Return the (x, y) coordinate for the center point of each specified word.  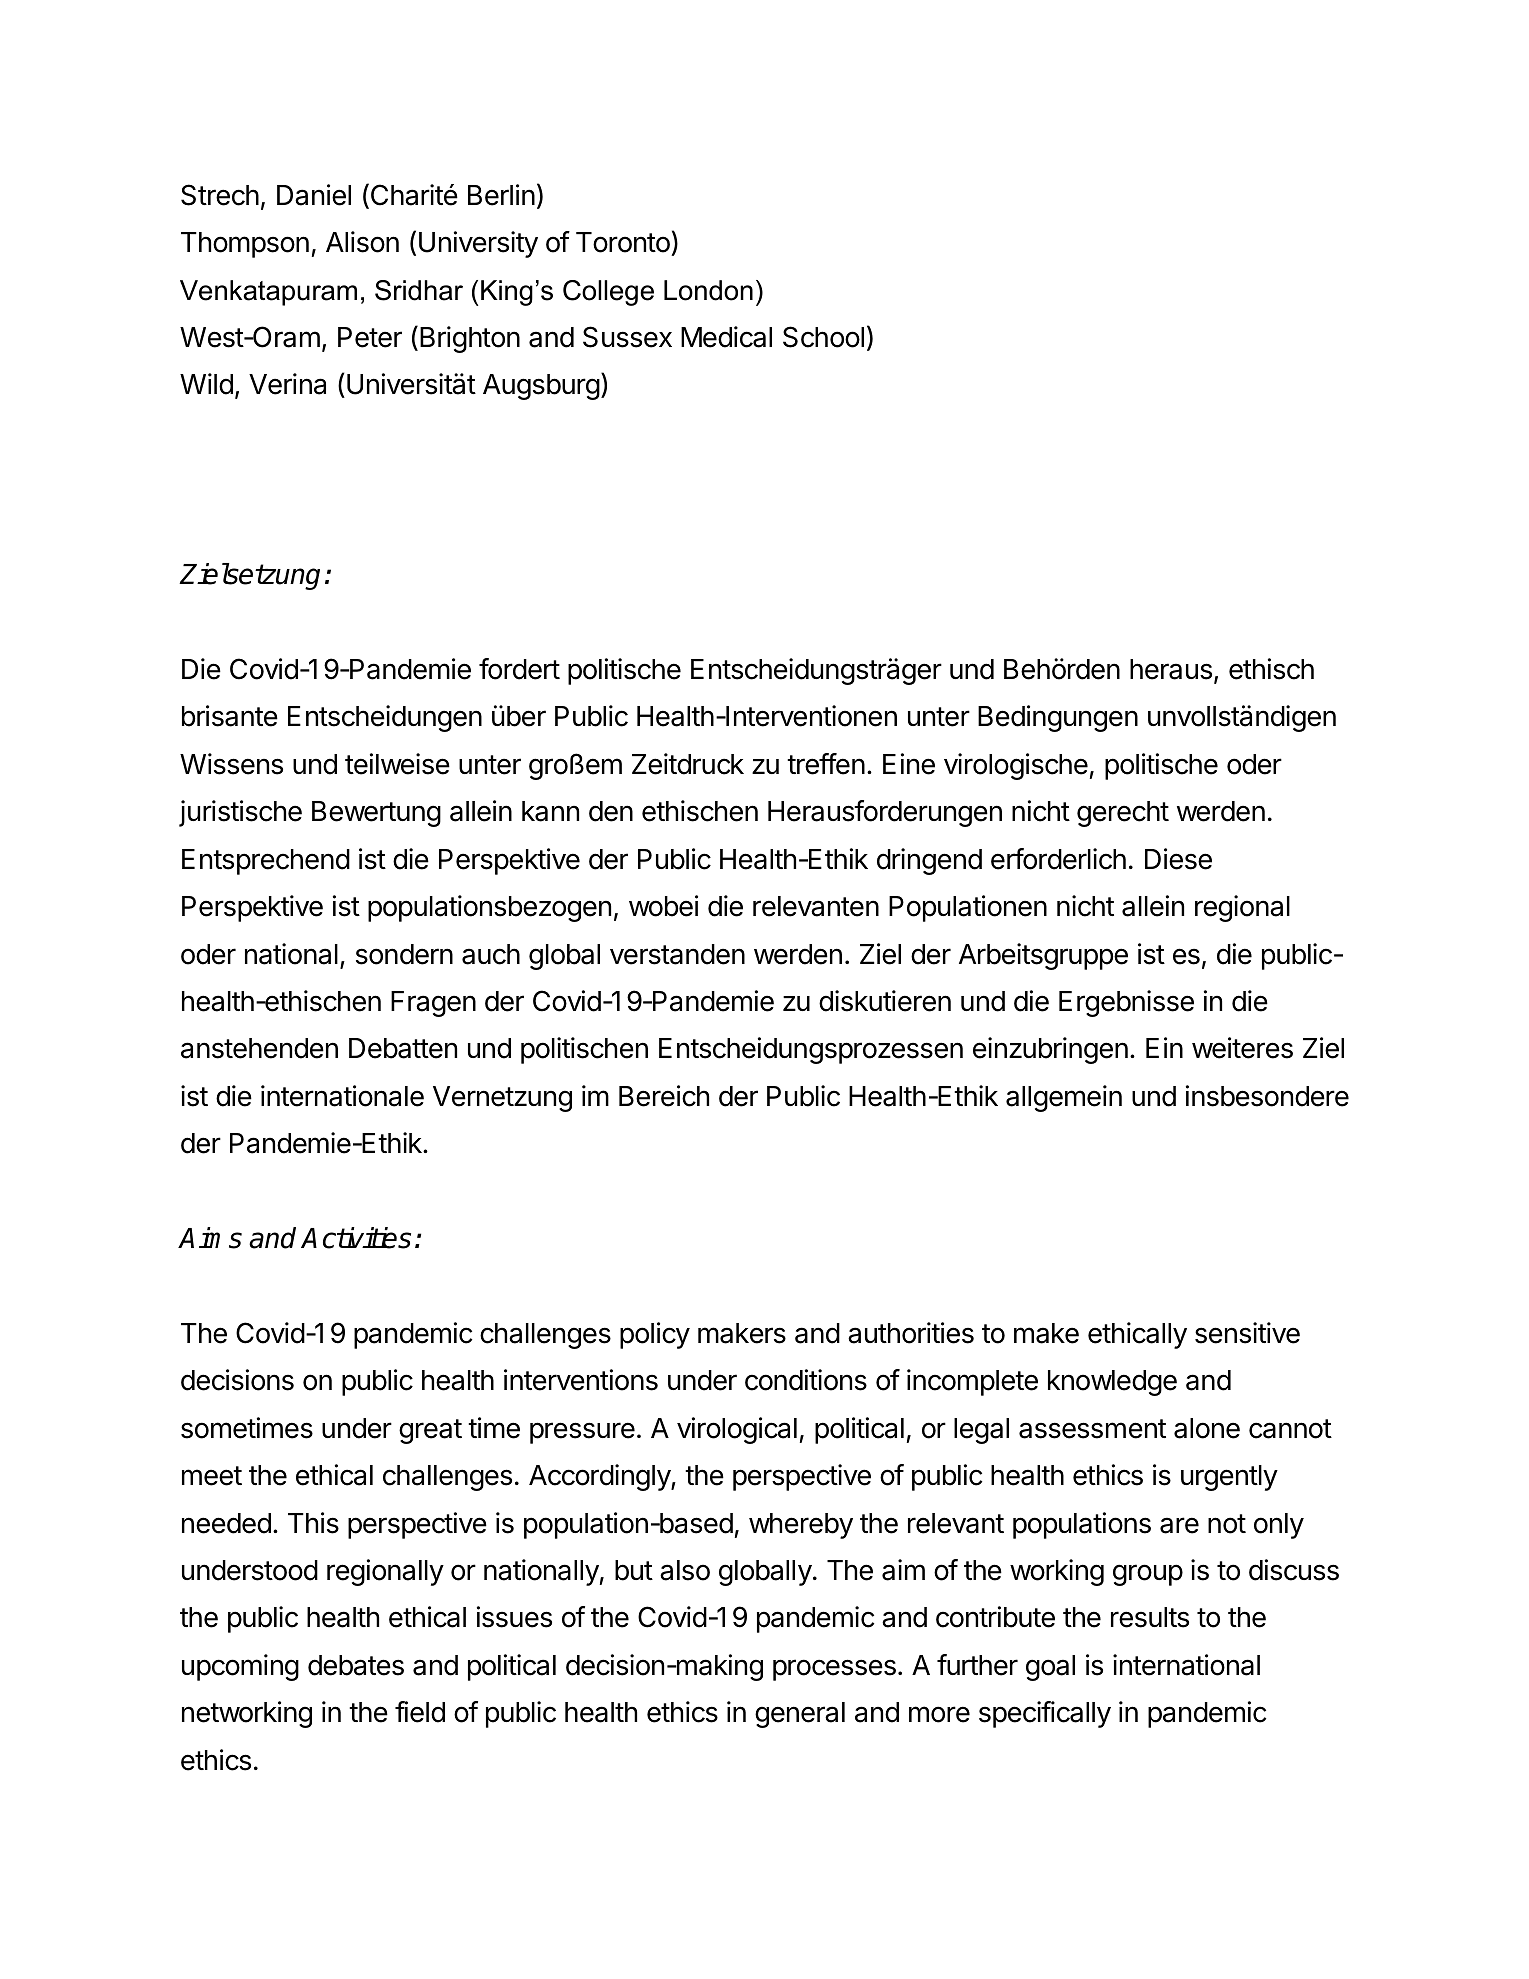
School (823, 337)
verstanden (677, 954)
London (708, 290)
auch (491, 954)
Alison (362, 242)
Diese (1178, 859)
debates (356, 1665)
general (800, 1715)
